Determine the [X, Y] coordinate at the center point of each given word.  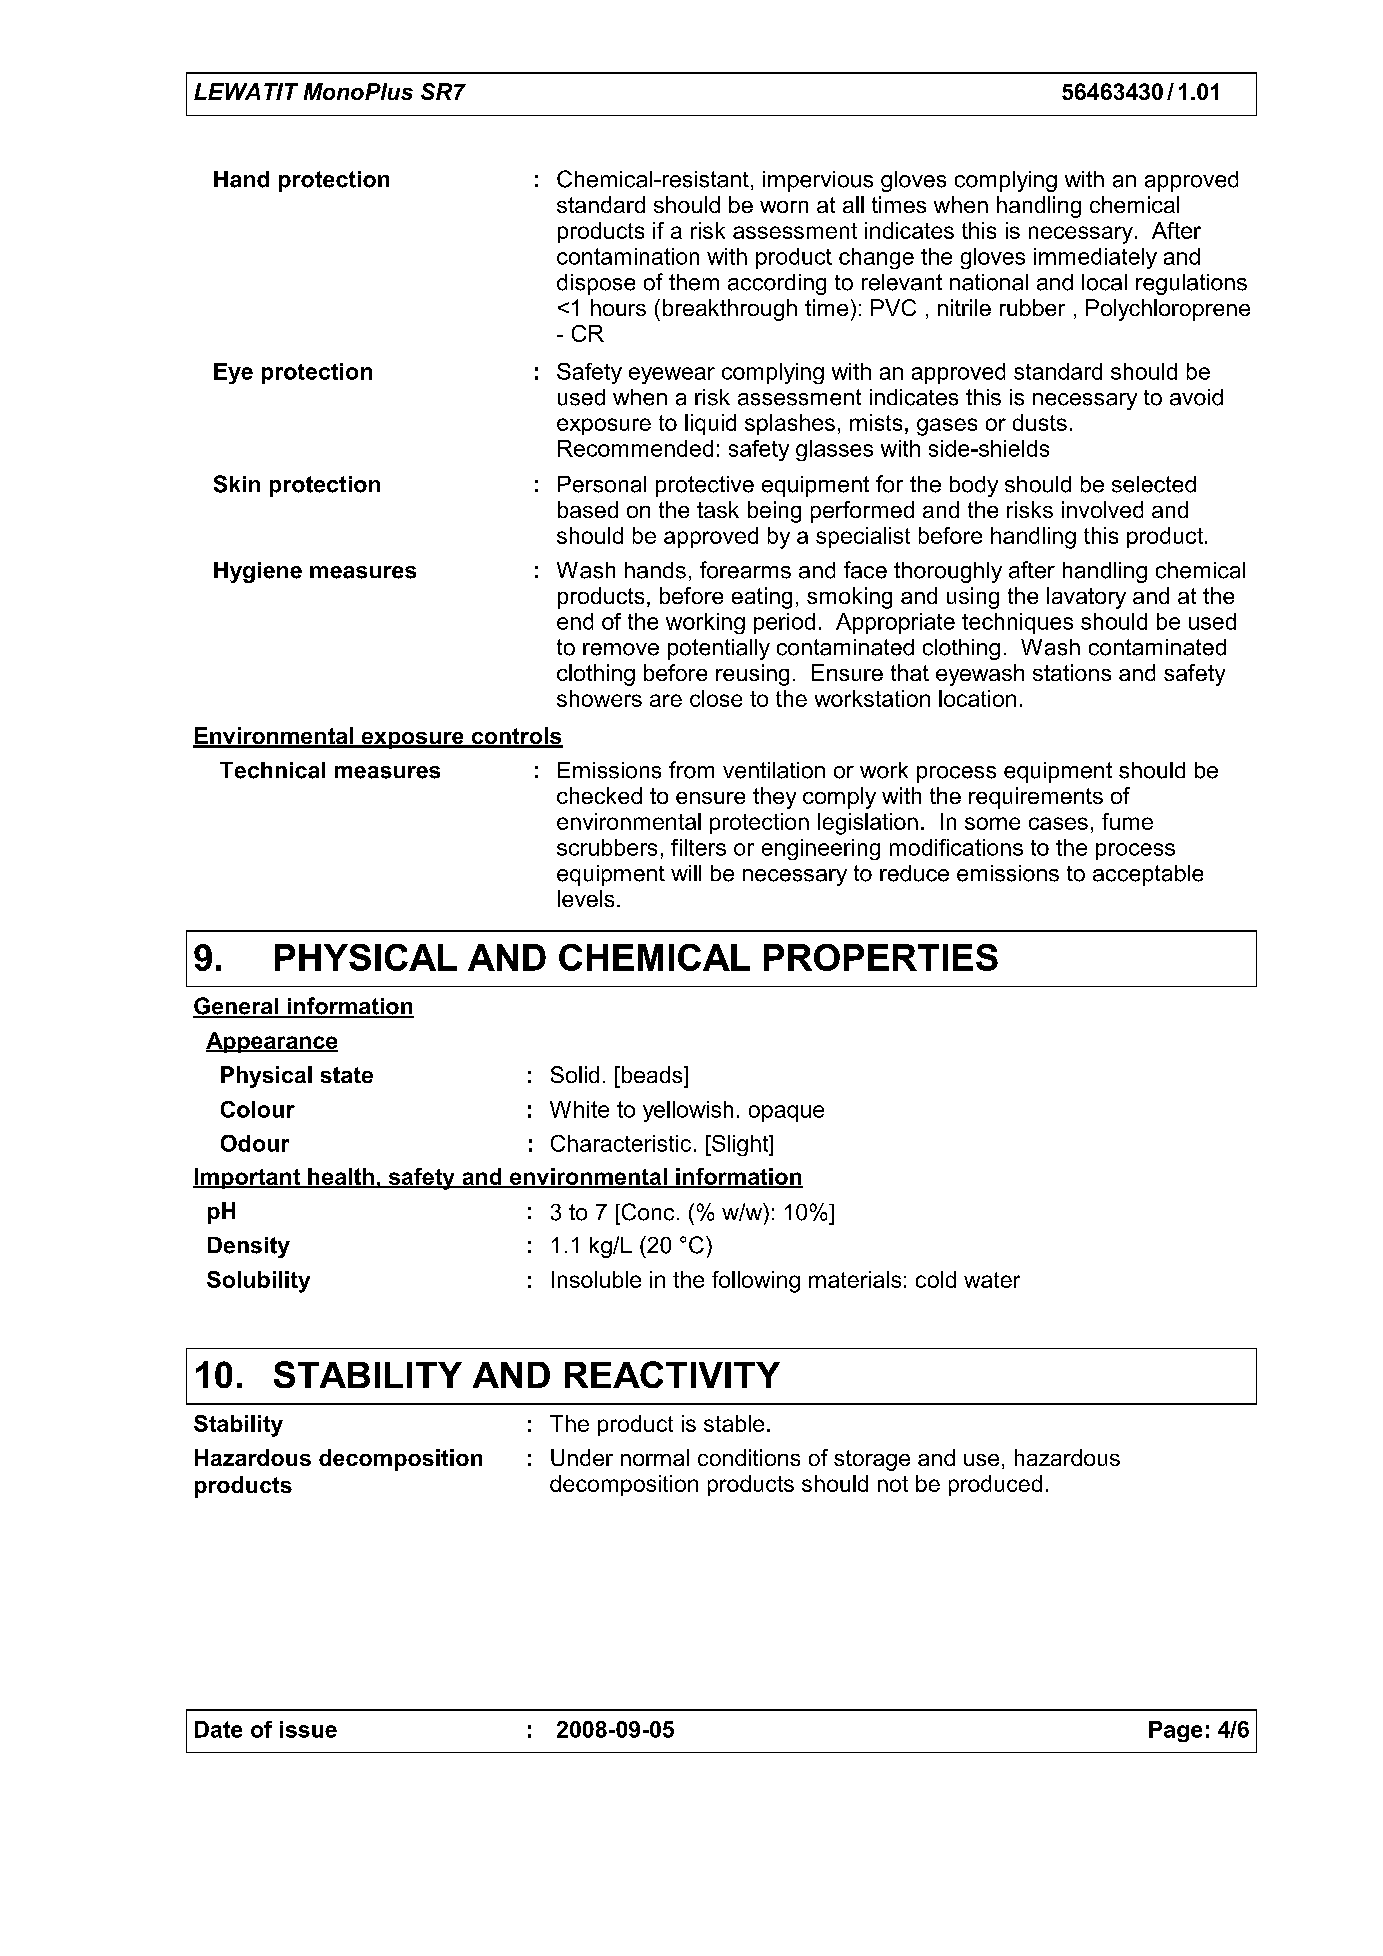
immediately [1095, 258]
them [694, 282]
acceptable [1148, 875]
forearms [745, 570]
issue [308, 1729]
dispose [596, 284]
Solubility [258, 1282]
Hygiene [258, 572]
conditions [749, 1457]
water [992, 1280]
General [236, 1007]
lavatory [1086, 598]
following [756, 1282]
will [686, 873]
